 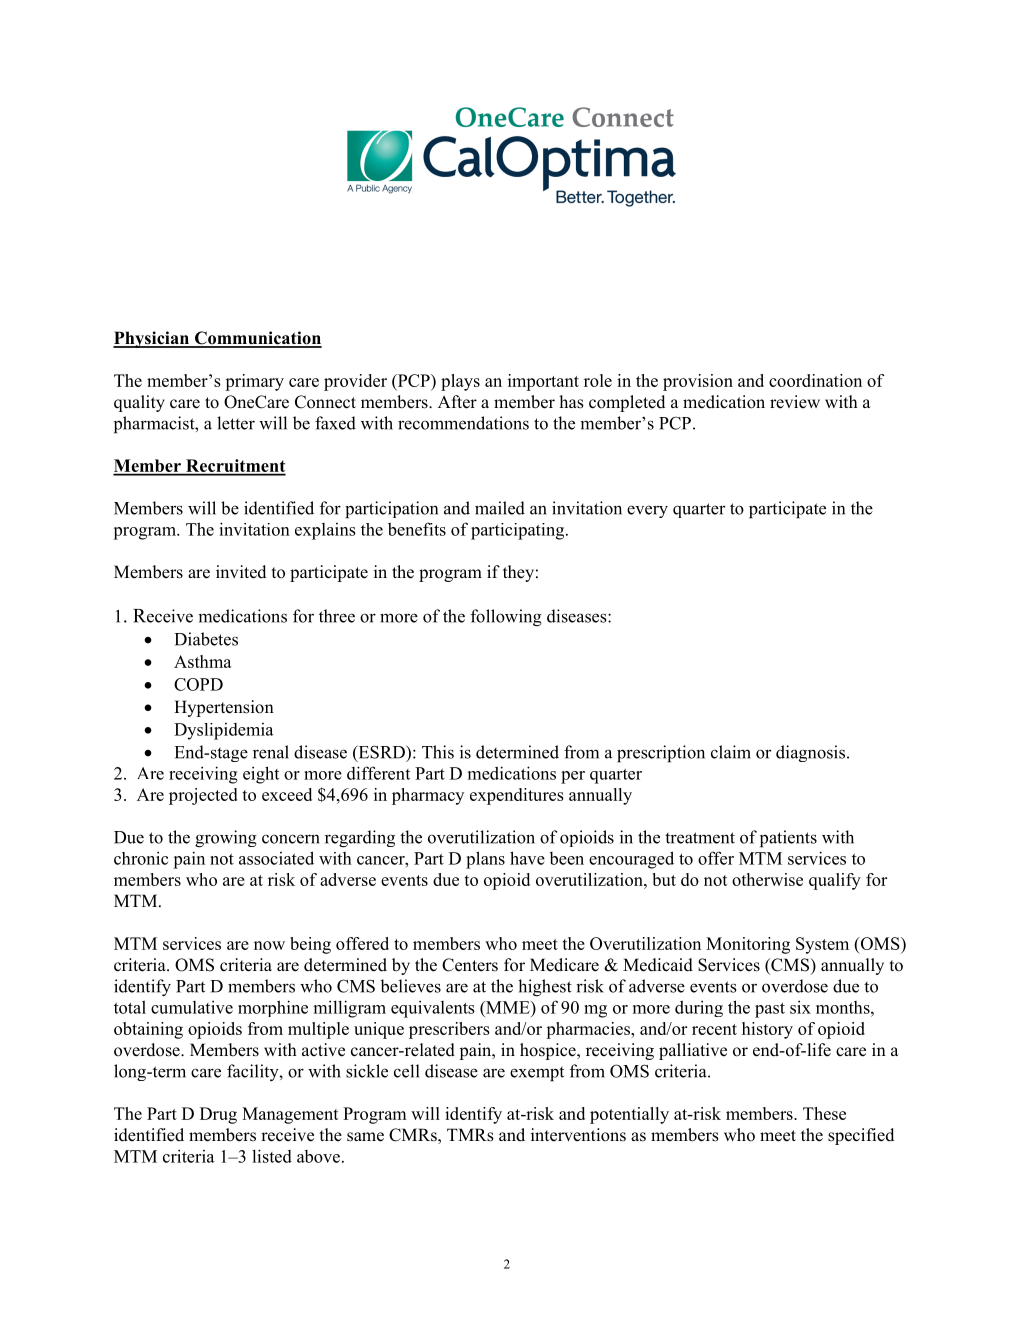 What do you see at coordinates (824, 1113) in the image?
I see `These` at bounding box center [824, 1113].
